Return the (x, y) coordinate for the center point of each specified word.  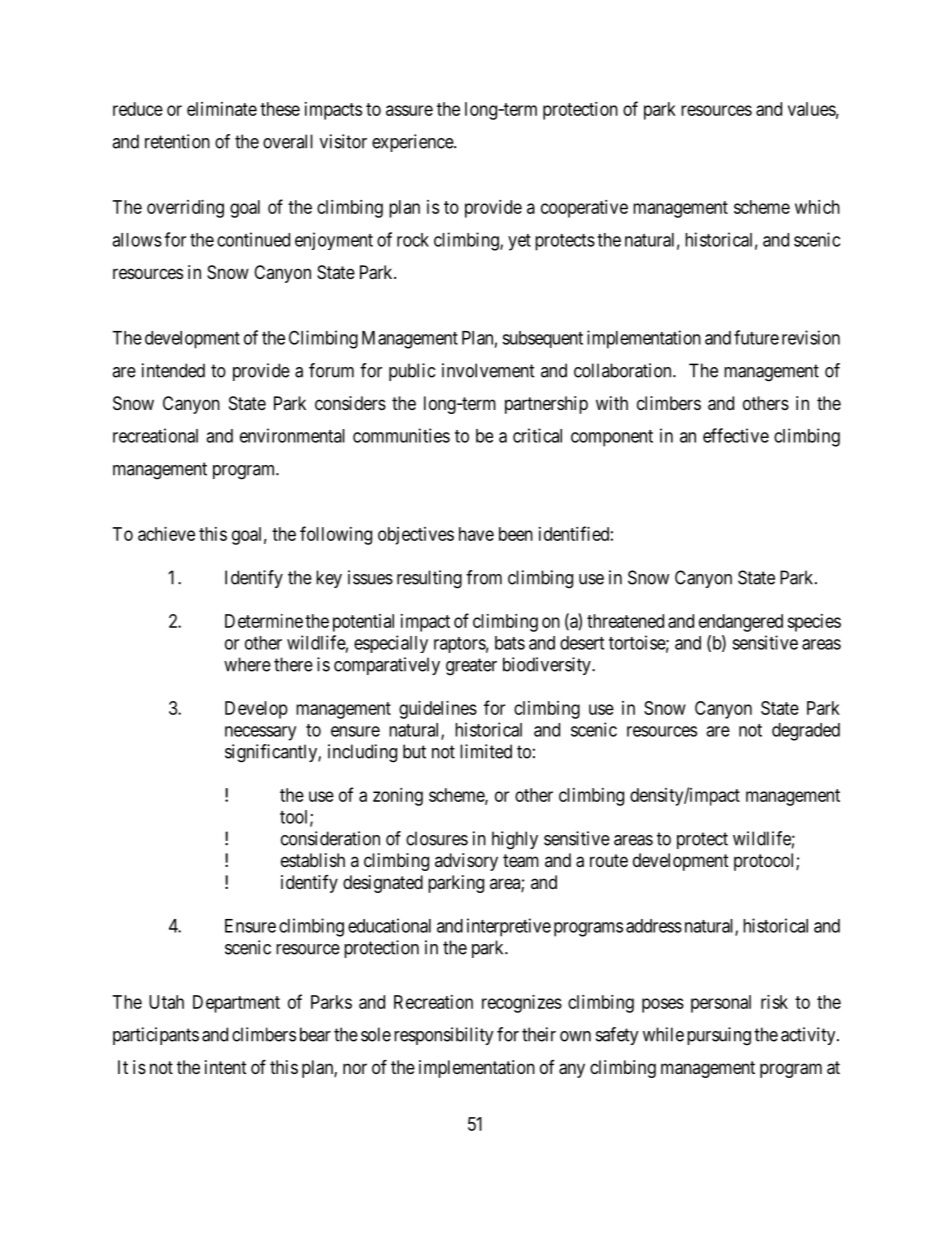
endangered (741, 623)
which (817, 207)
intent (226, 1067)
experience (413, 143)
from (484, 577)
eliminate (222, 109)
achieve (166, 534)
